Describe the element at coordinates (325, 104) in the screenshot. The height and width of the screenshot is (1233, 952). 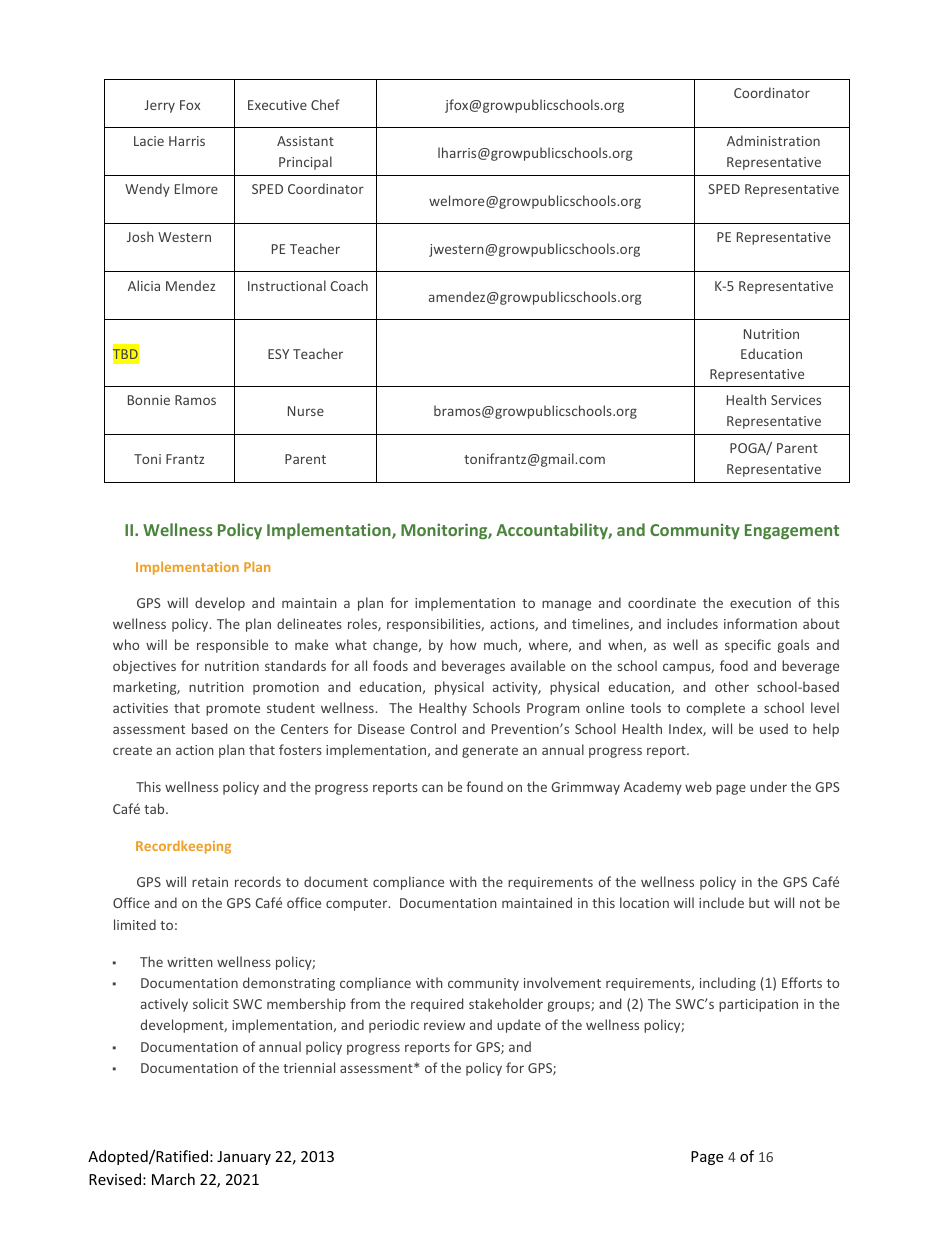
I see `Chef` at that location.
